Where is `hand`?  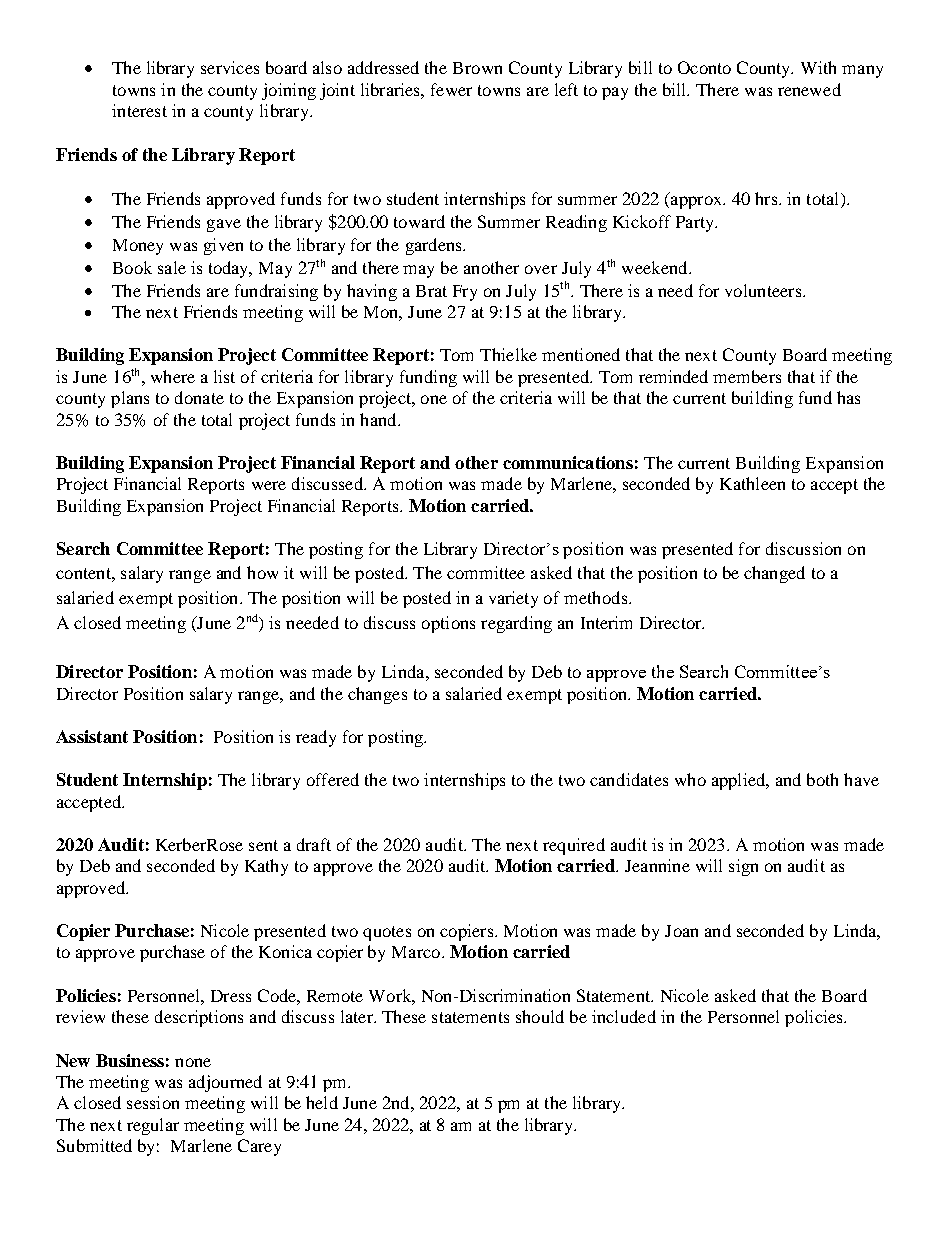
hand is located at coordinates (379, 419).
